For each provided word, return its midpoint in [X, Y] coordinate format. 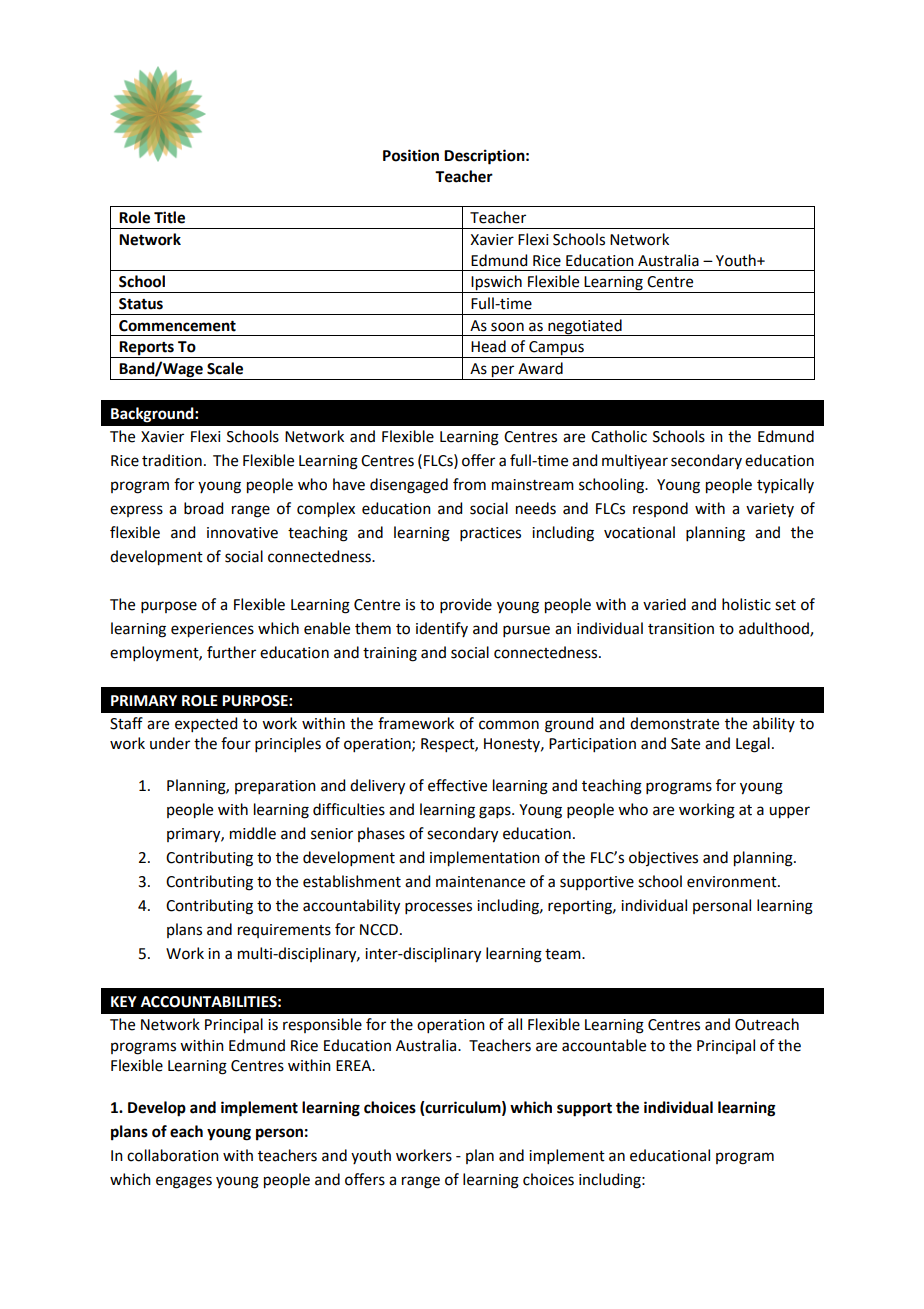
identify [442, 629]
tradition [172, 460]
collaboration [173, 1155]
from [469, 484]
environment [733, 882]
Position [411, 155]
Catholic [619, 436]
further [231, 652]
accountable [604, 1045]
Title [169, 217]
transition [681, 629]
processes [438, 908]
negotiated [585, 327]
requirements [284, 931]
